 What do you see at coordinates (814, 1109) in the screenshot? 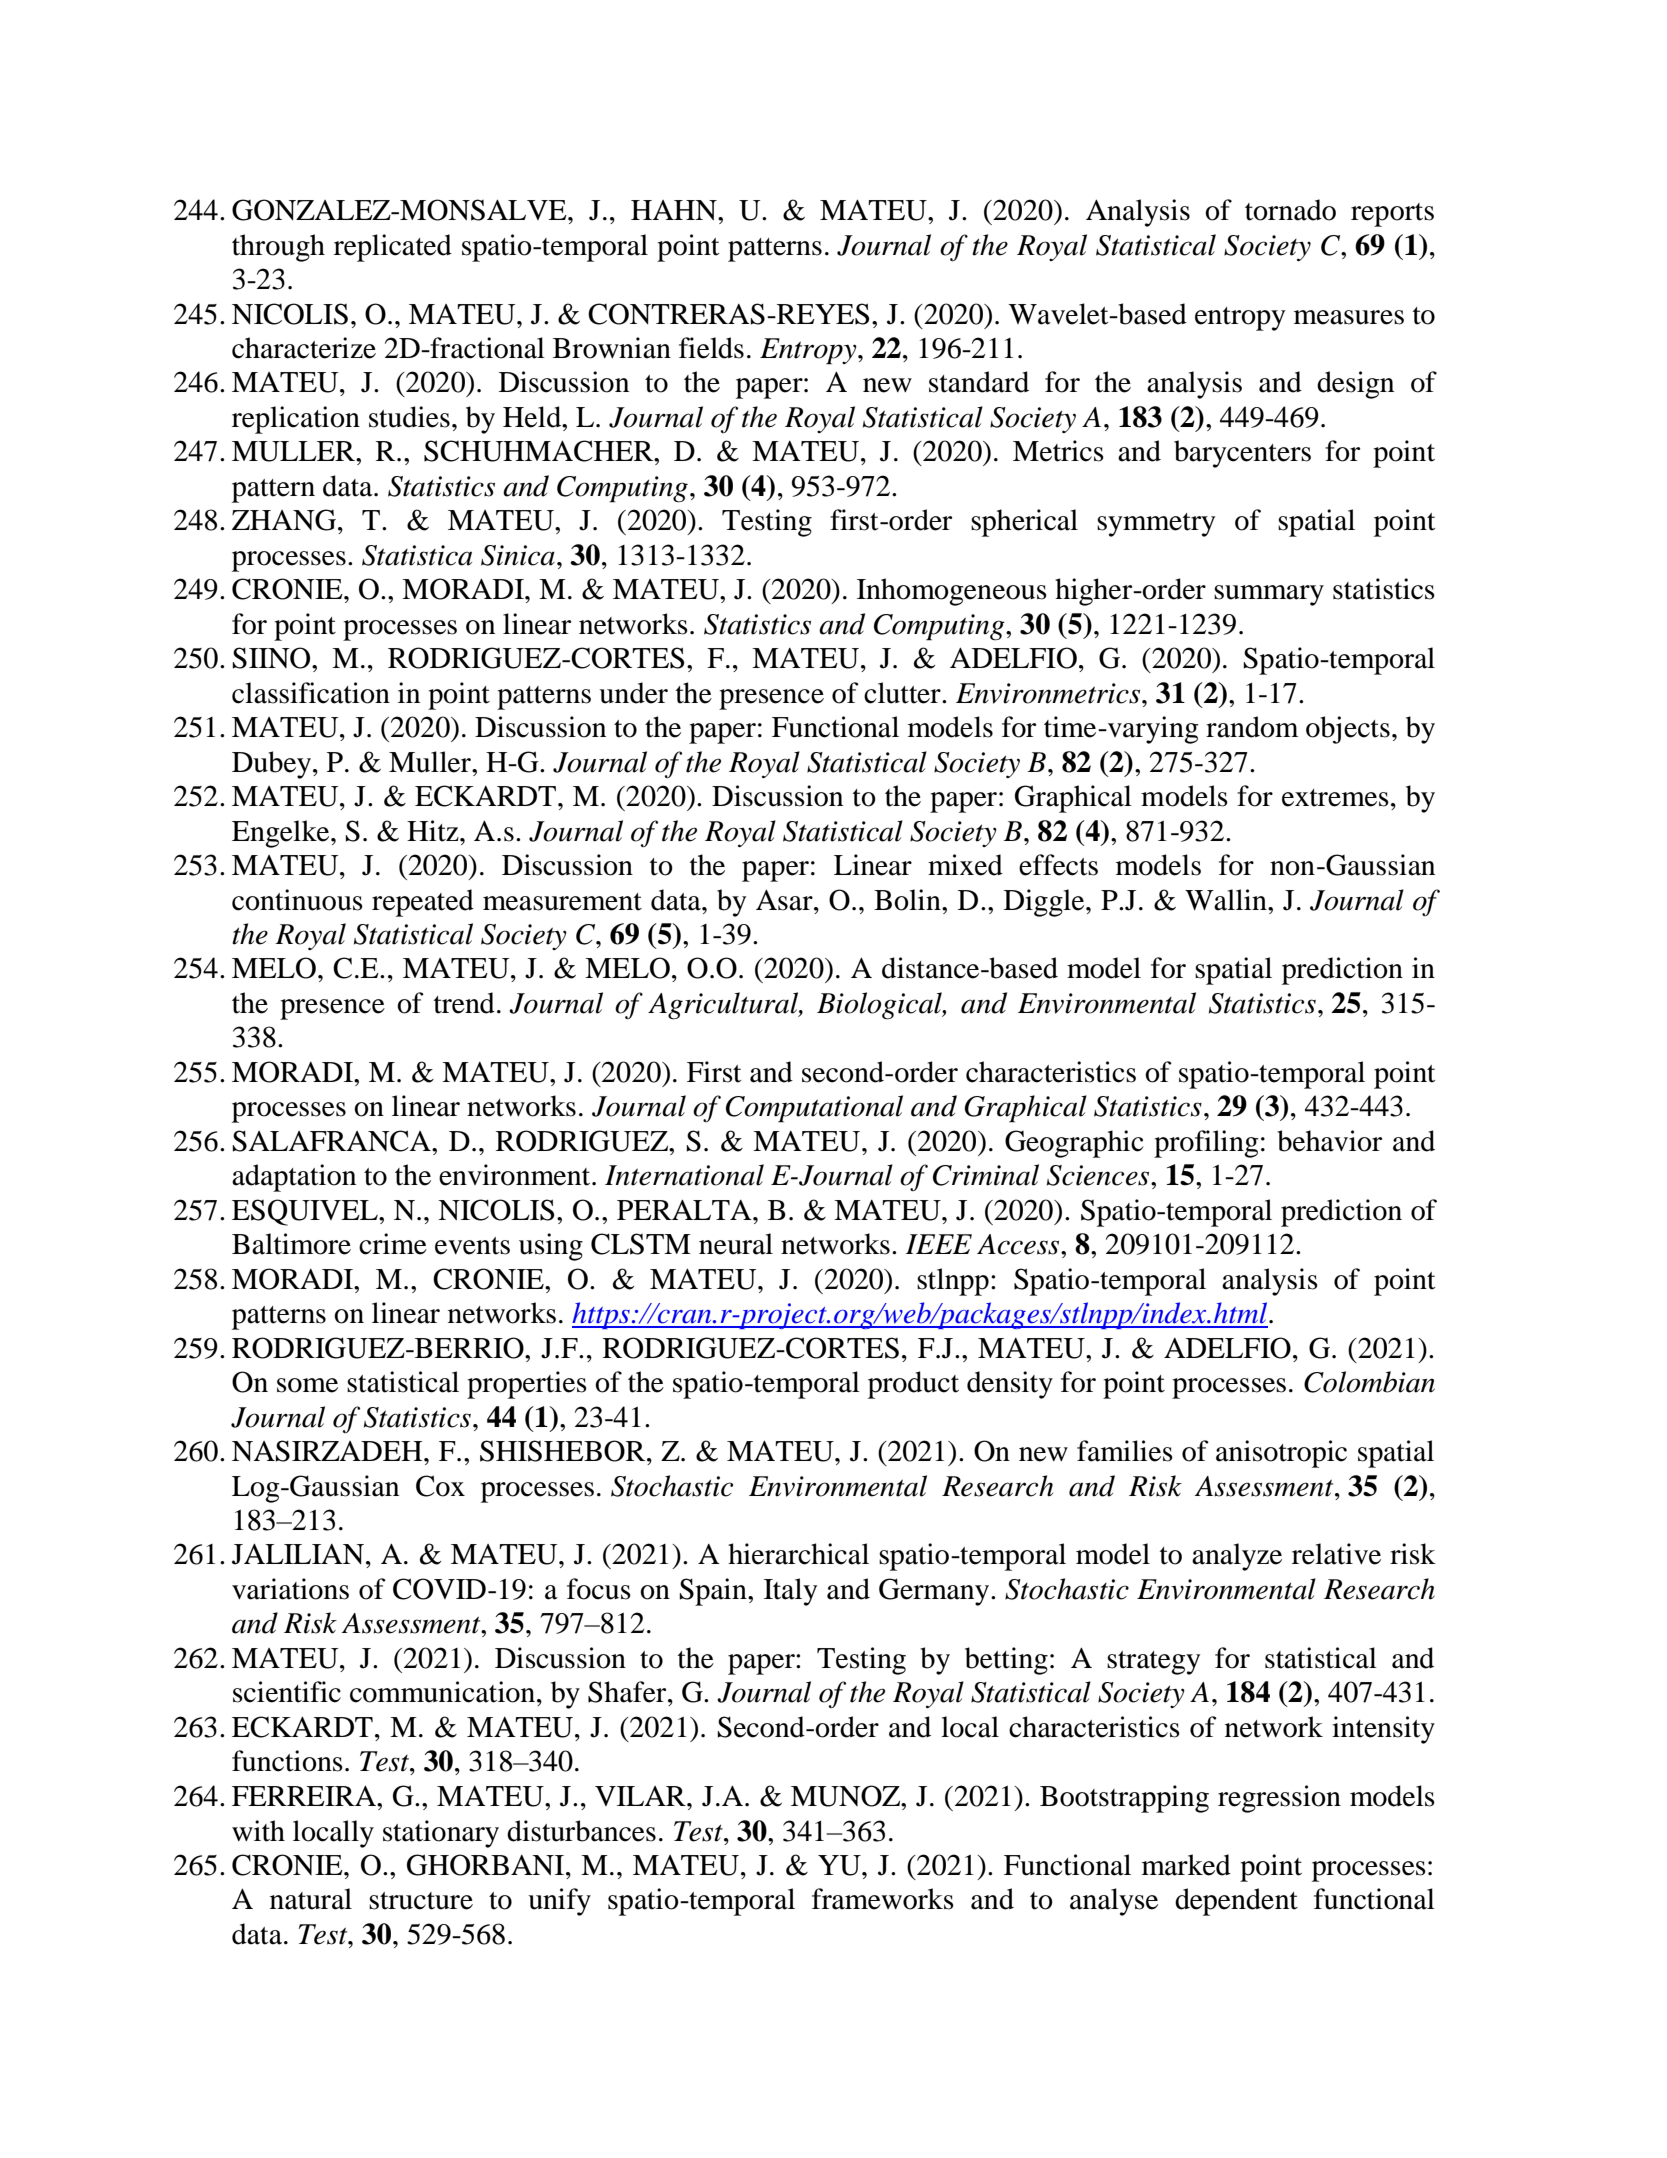
I see `Computational` at bounding box center [814, 1109].
